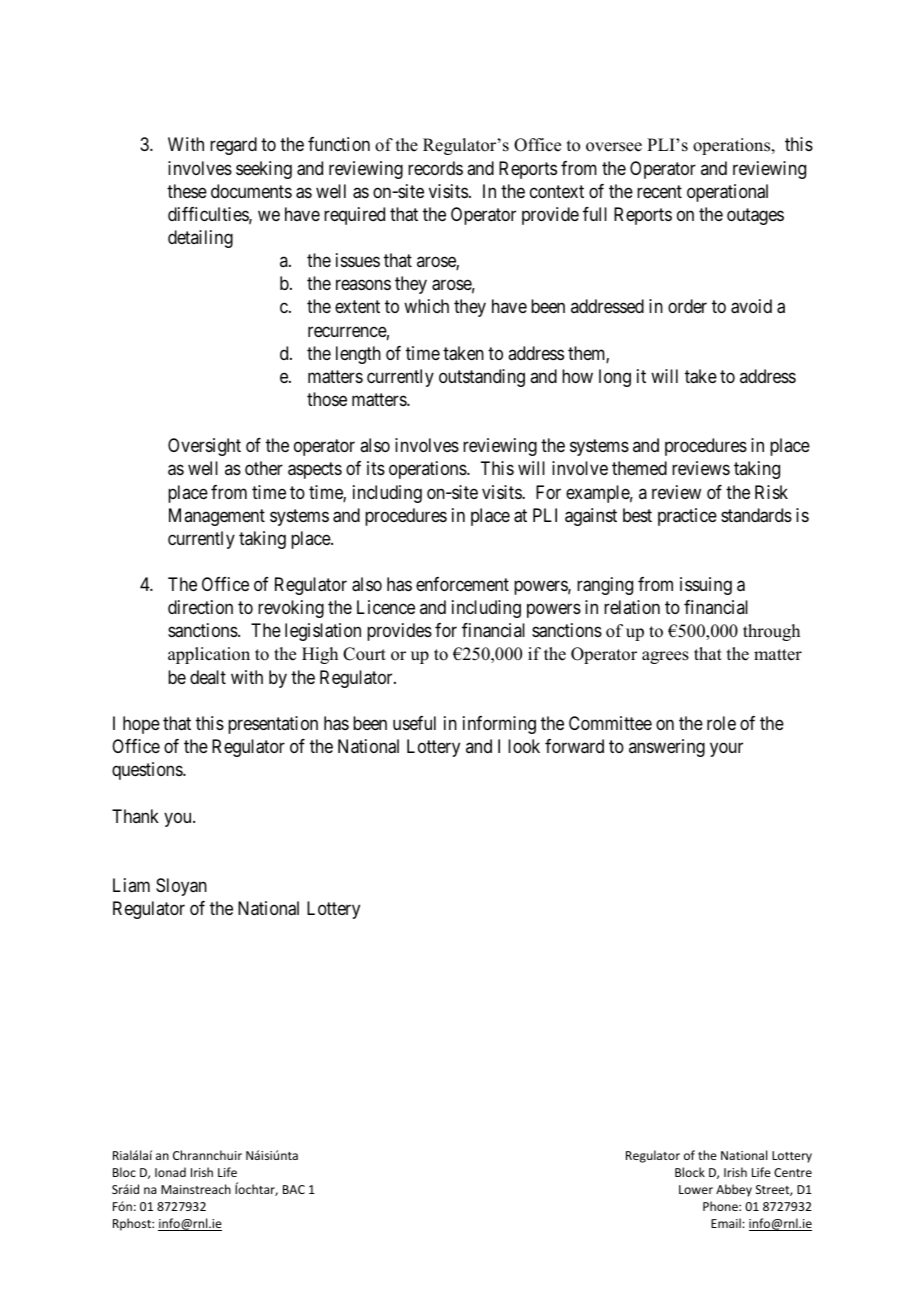 Image resolution: width=924 pixels, height=1308 pixels. What do you see at coordinates (696, 1189) in the document?
I see `Lower` at bounding box center [696, 1189].
